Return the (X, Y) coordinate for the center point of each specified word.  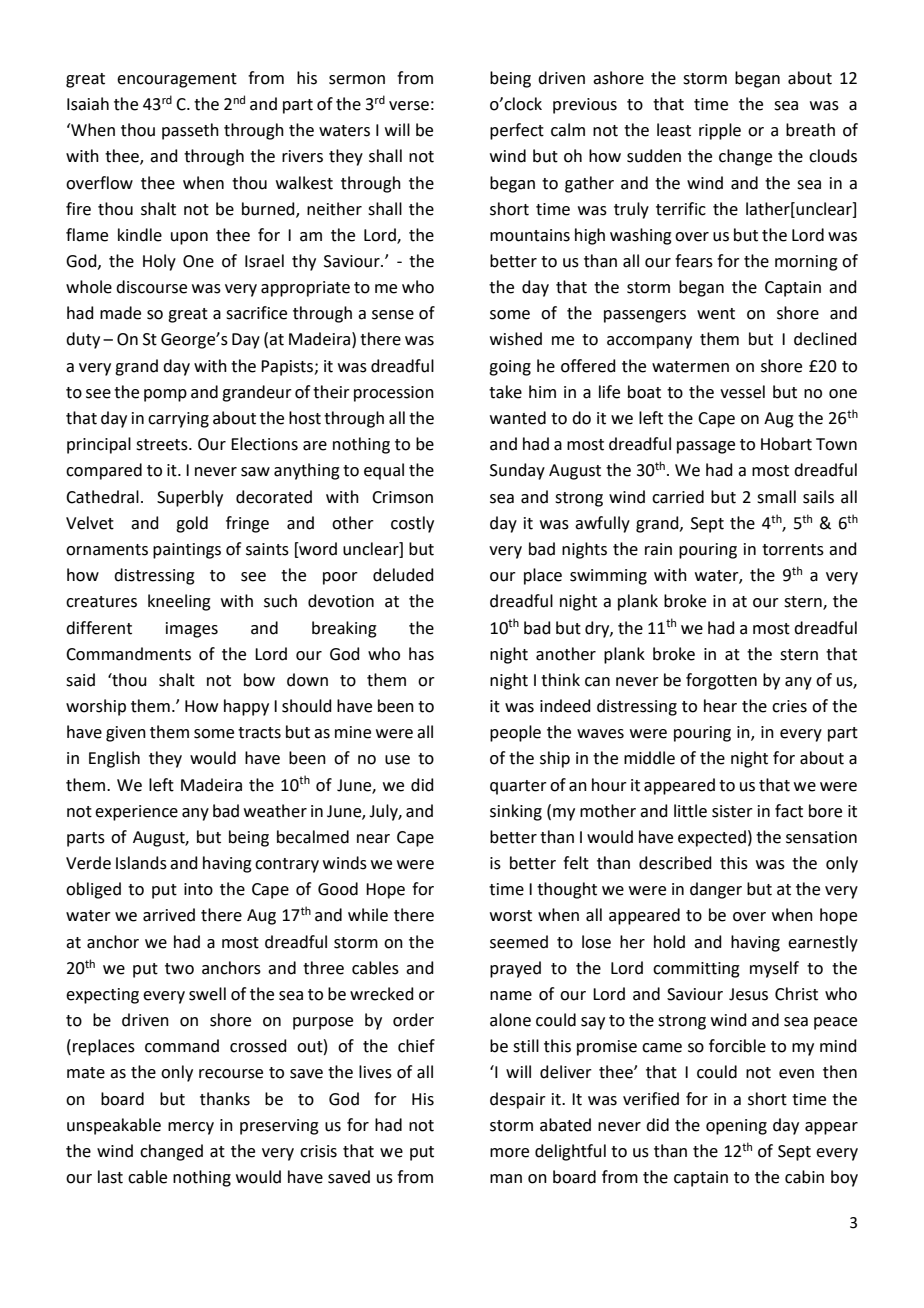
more (509, 1153)
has (421, 654)
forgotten (721, 681)
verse (409, 106)
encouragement (177, 80)
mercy (191, 1128)
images (192, 630)
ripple (720, 131)
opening (736, 1127)
